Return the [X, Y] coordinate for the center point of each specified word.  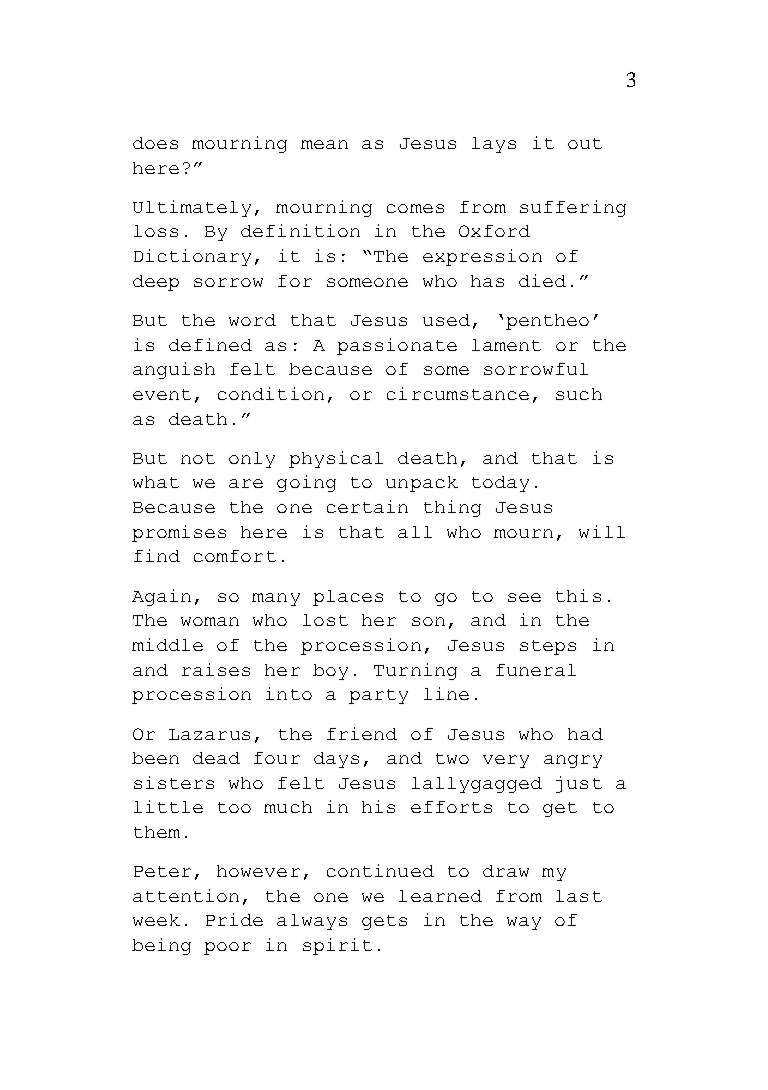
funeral [536, 670]
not [198, 458]
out [585, 143]
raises [216, 669]
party [378, 696]
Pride [234, 919]
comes [415, 208]
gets [384, 922]
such [579, 394]
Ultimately [192, 208]
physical [336, 459]
